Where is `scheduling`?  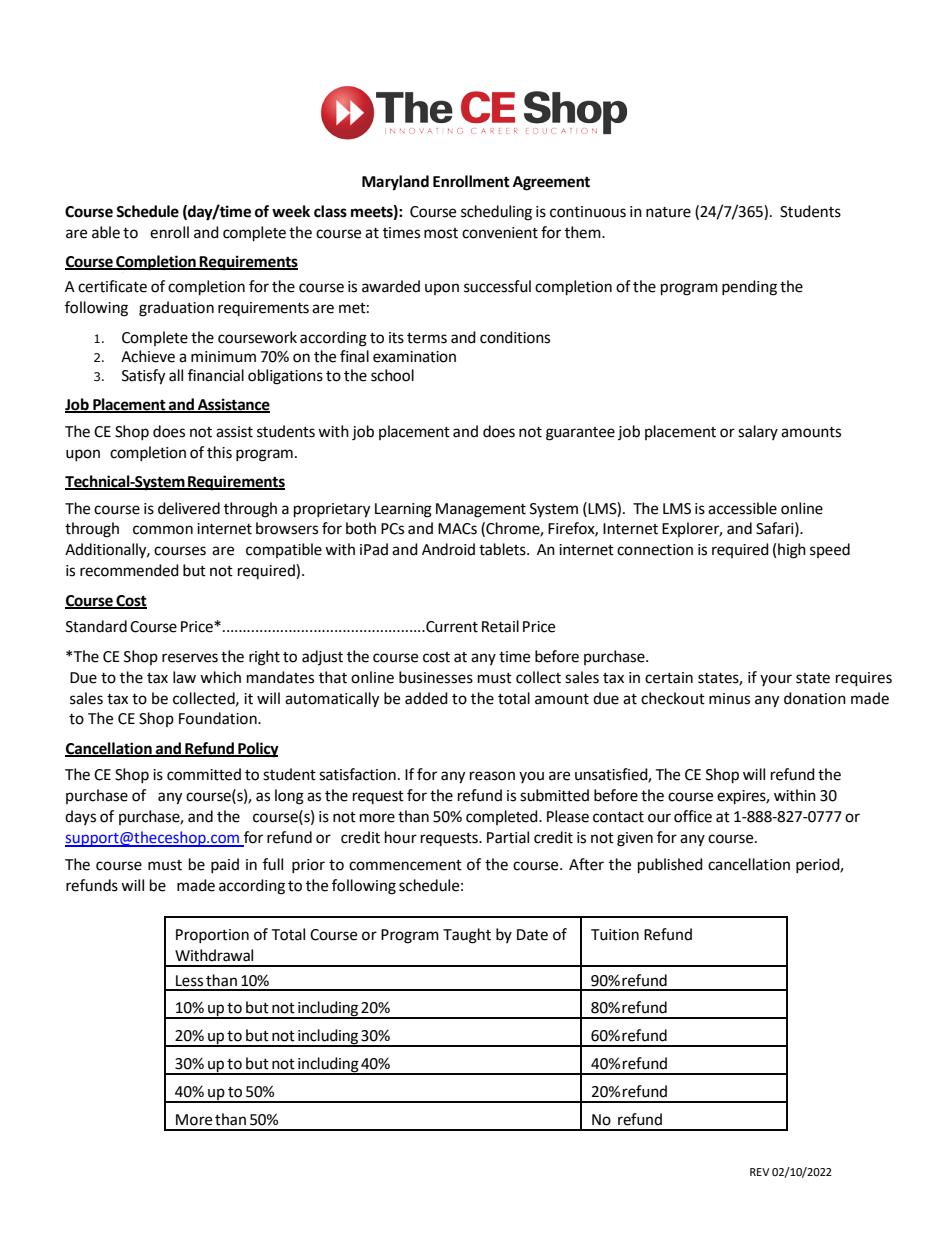 scheduling is located at coordinates (496, 213).
